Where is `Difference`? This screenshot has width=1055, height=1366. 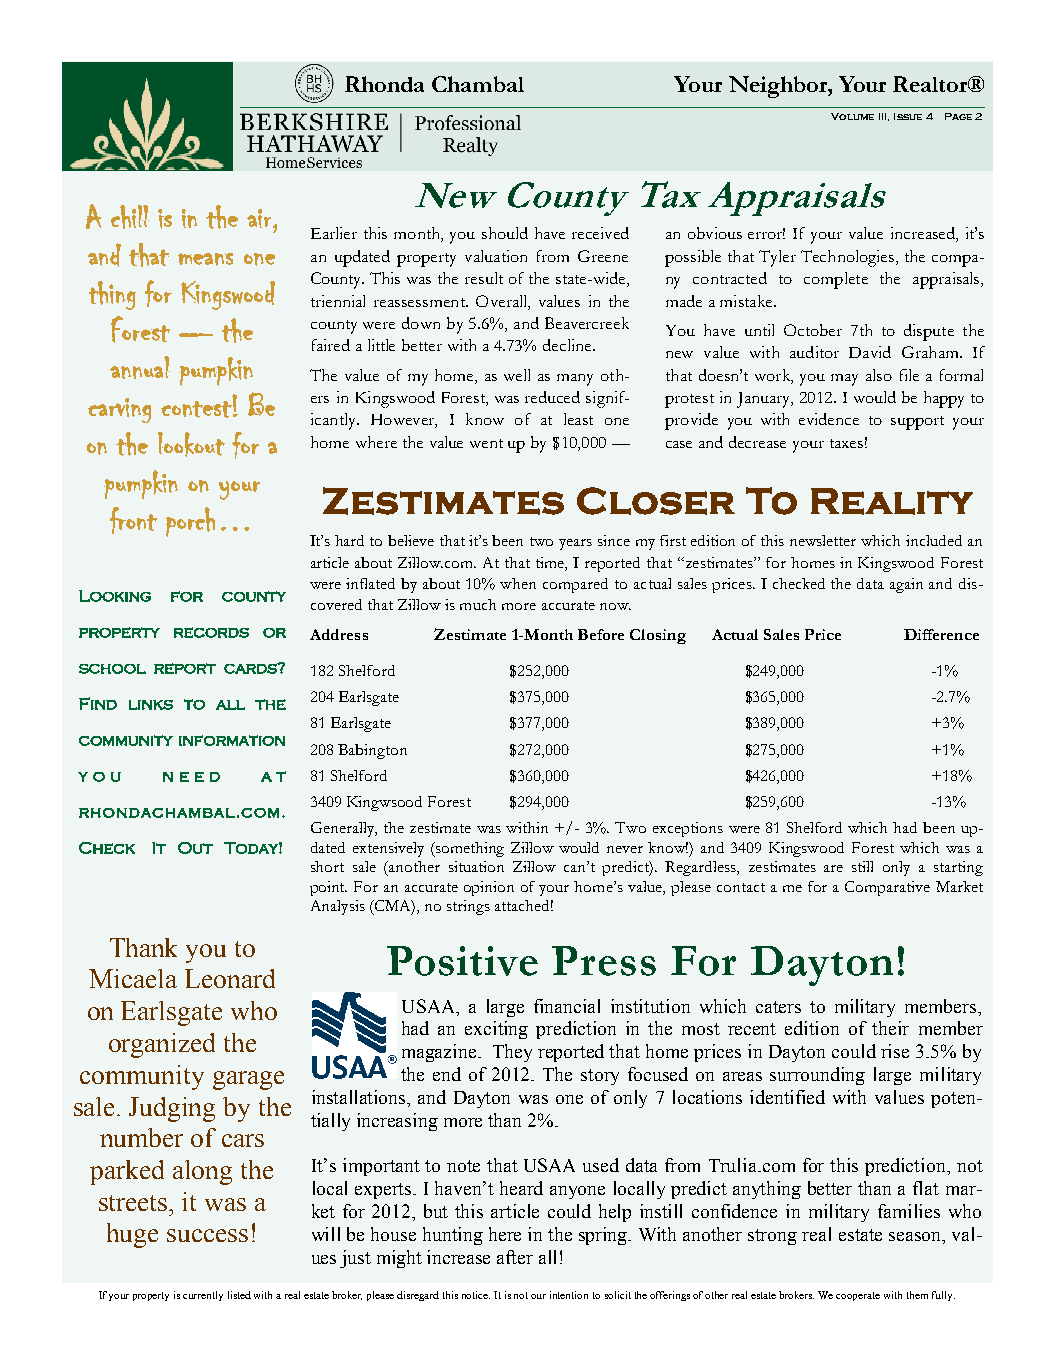
Difference is located at coordinates (941, 634).
